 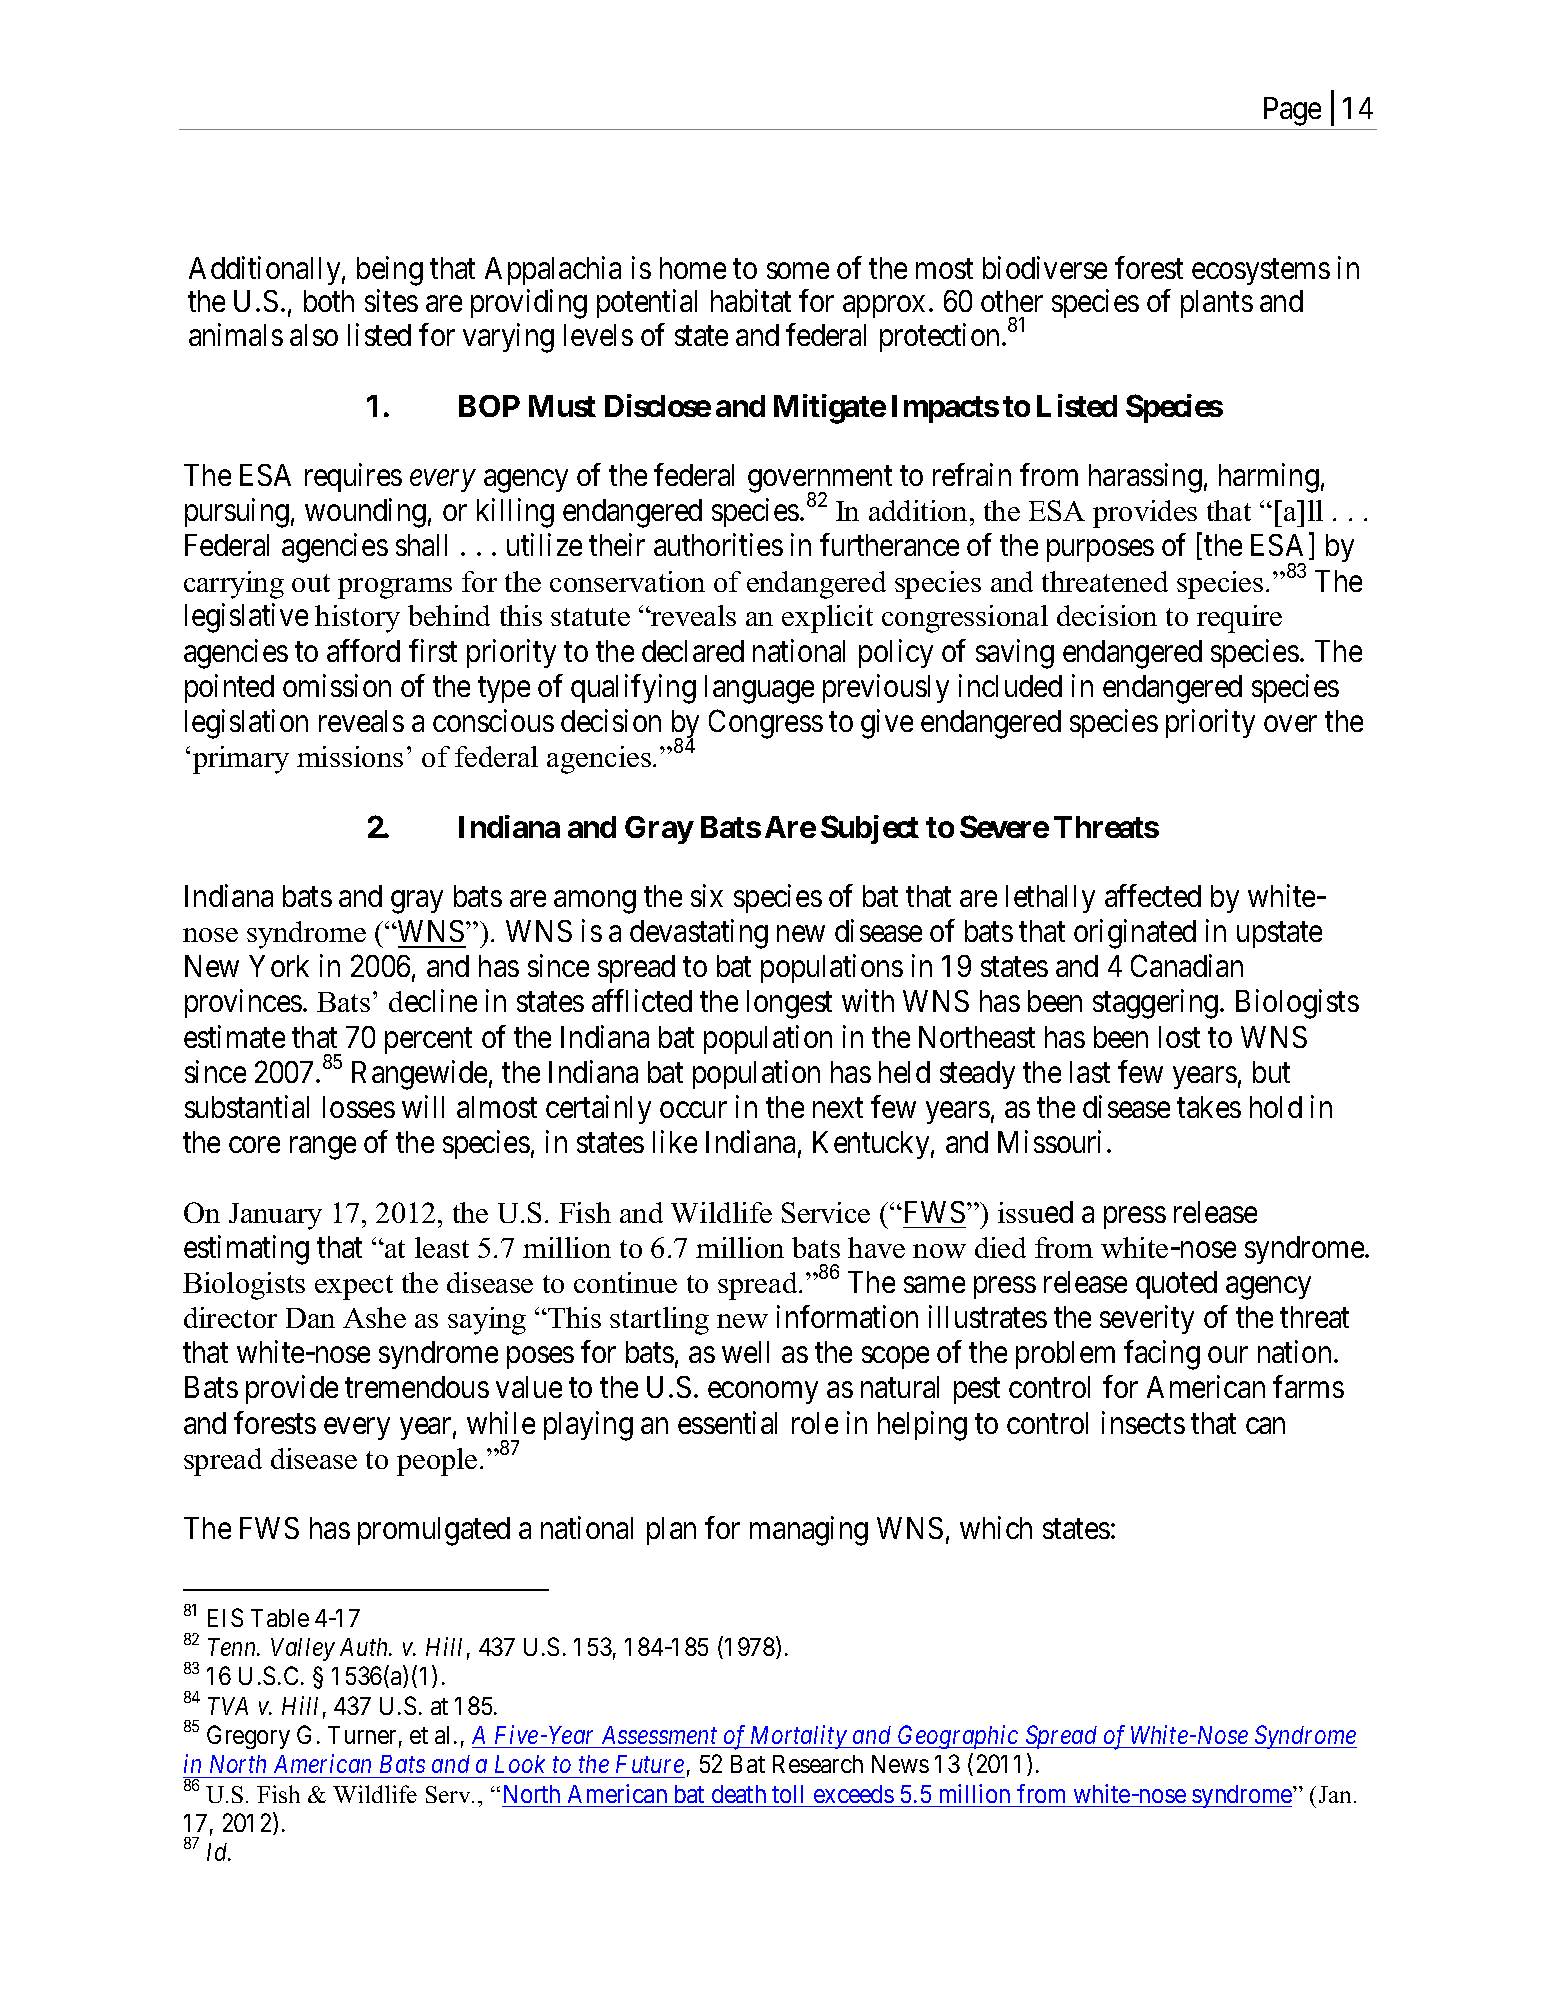 I want to click on Ashe, so click(x=374, y=1317).
